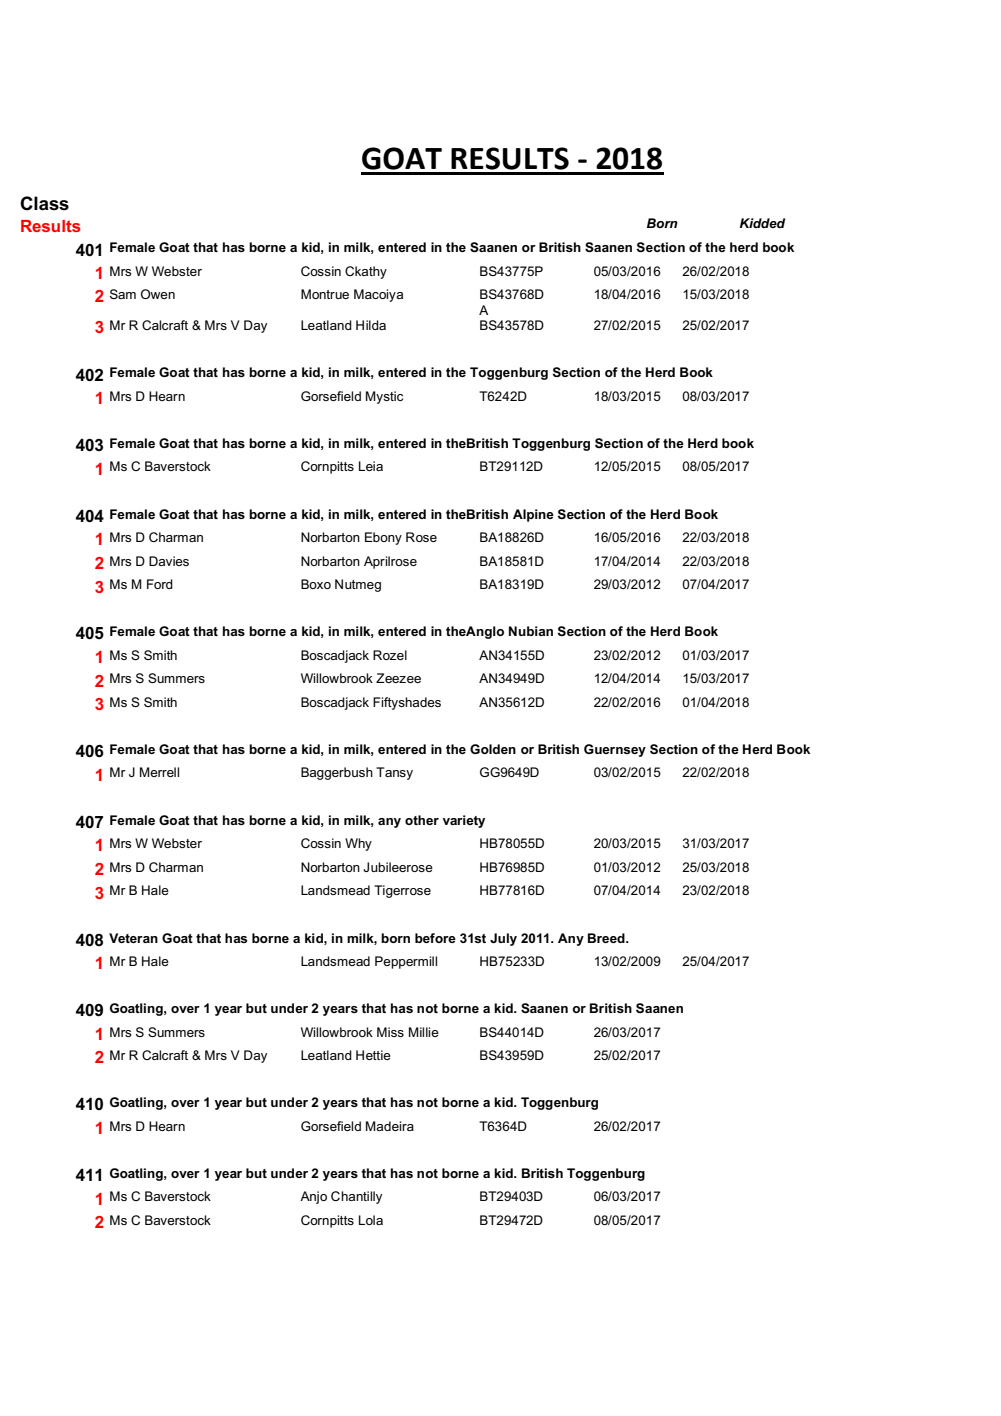 This document has width=1001, height=1416. Describe the element at coordinates (371, 325) in the document. I see `Hilda` at that location.
